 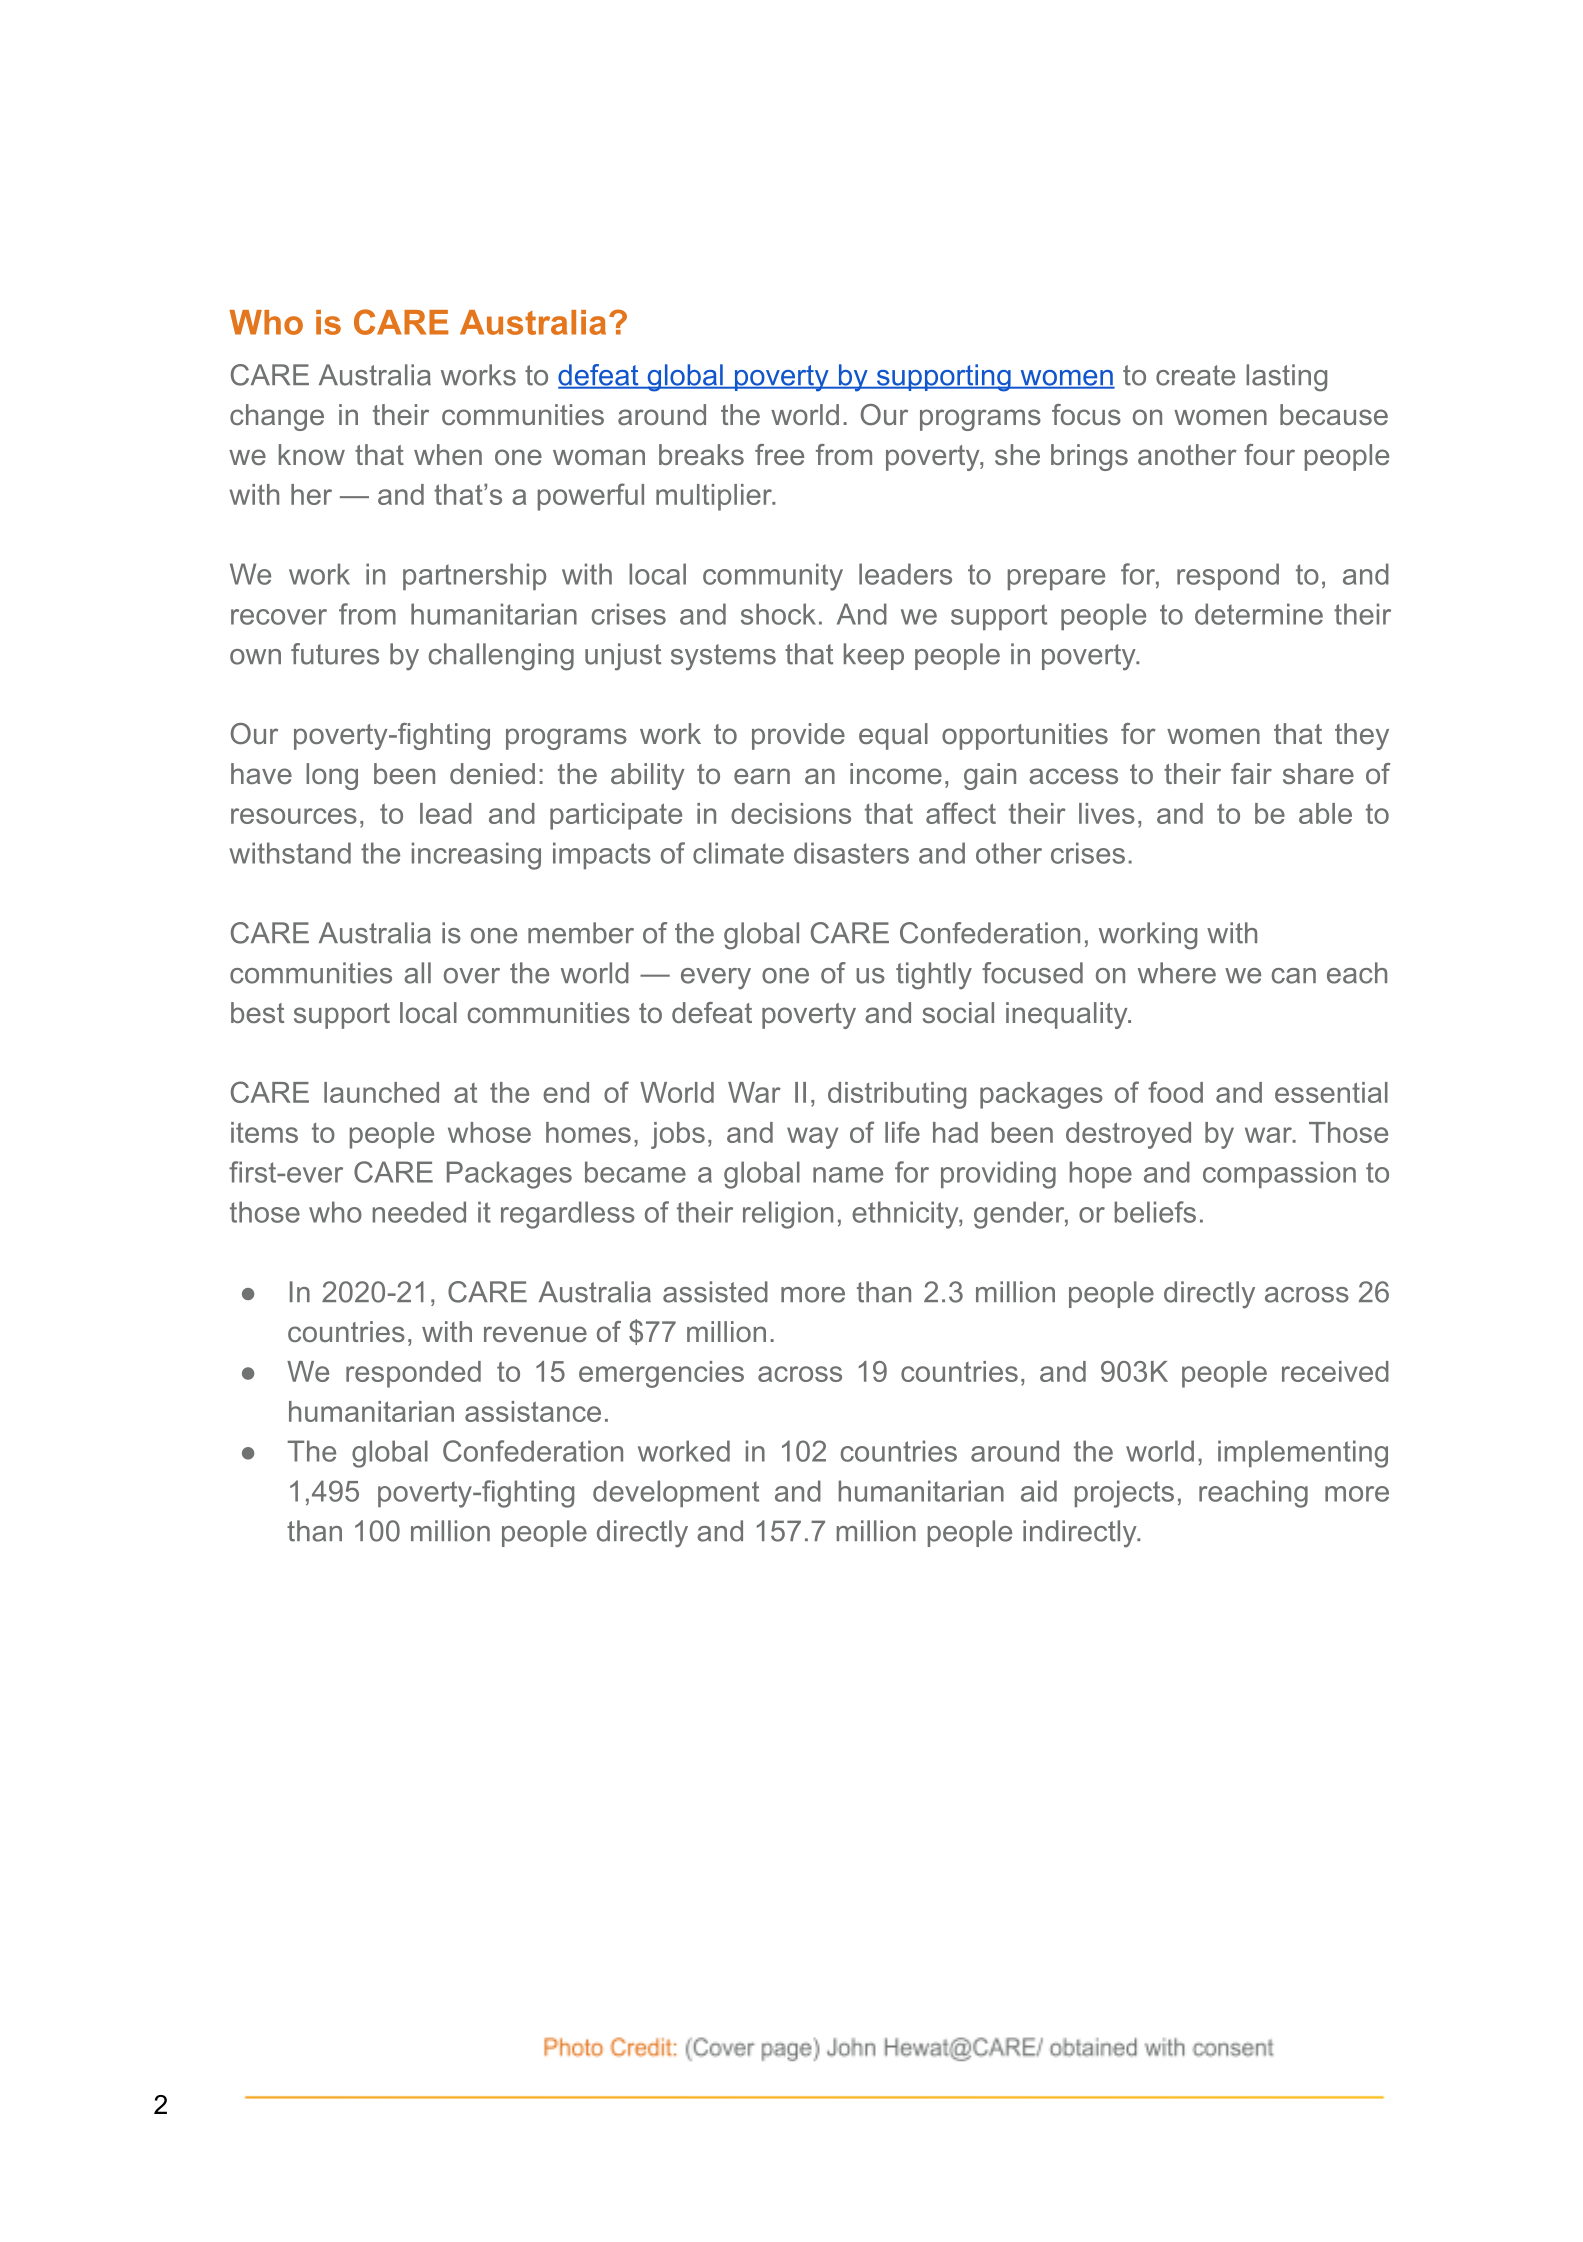 I want to click on implementing, so click(x=1303, y=1454).
